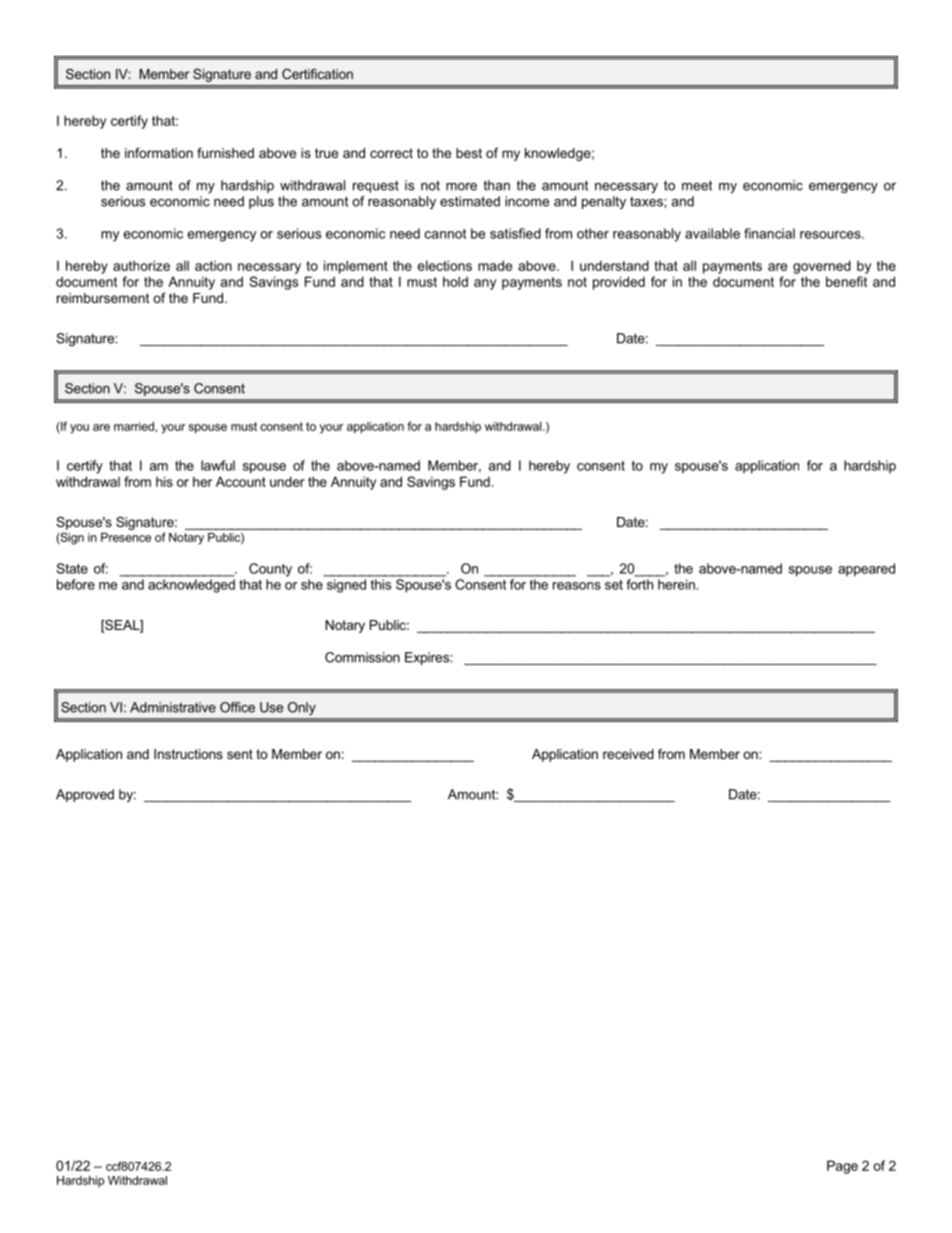  Describe the element at coordinates (85, 795) in the screenshot. I see `Approved` at that location.
